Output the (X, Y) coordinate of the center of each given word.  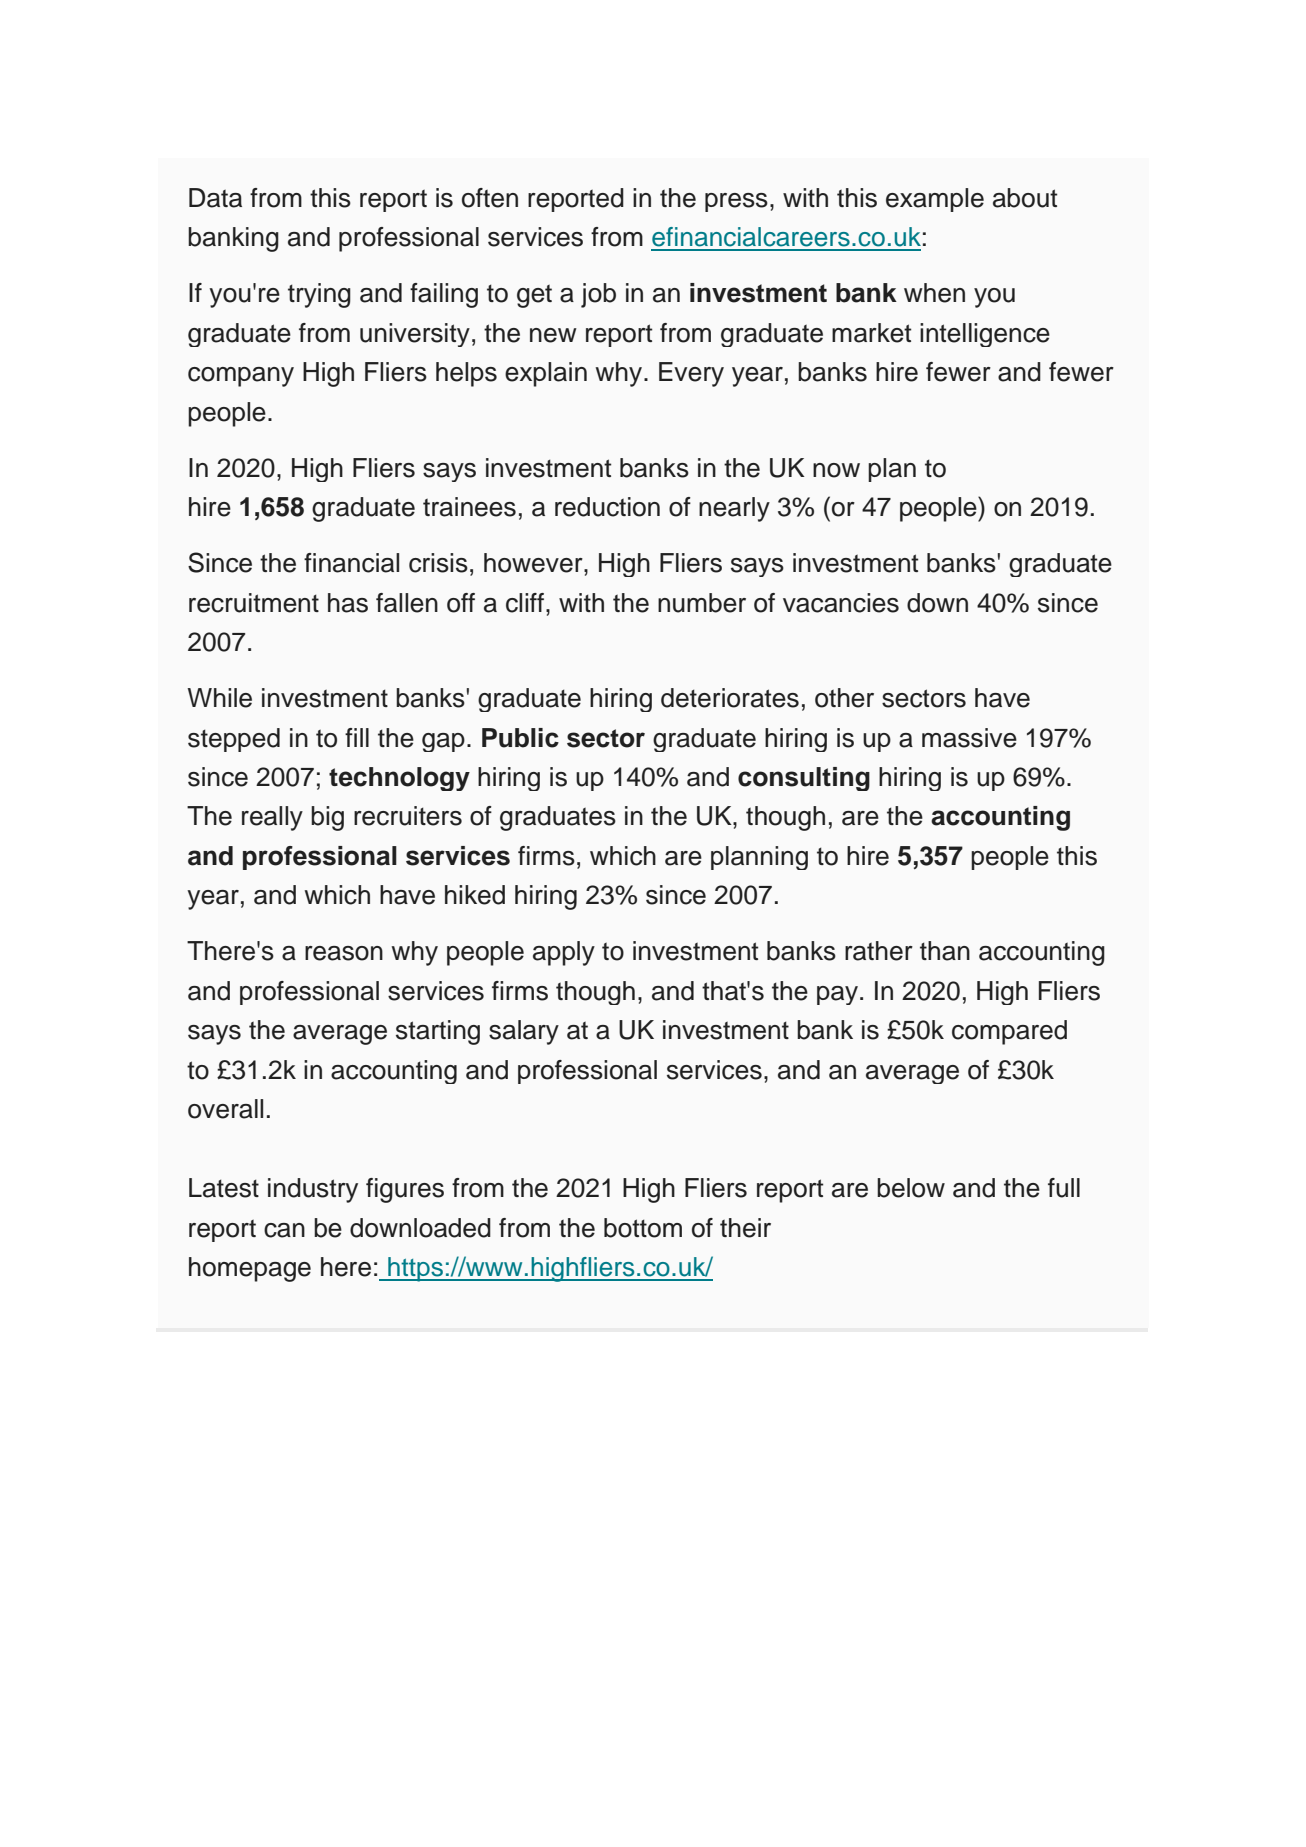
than (945, 951)
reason (344, 953)
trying (319, 295)
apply (564, 953)
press (736, 202)
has (348, 603)
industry (313, 1190)
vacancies (841, 603)
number (702, 603)
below (911, 1188)
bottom (643, 1228)
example (935, 200)
